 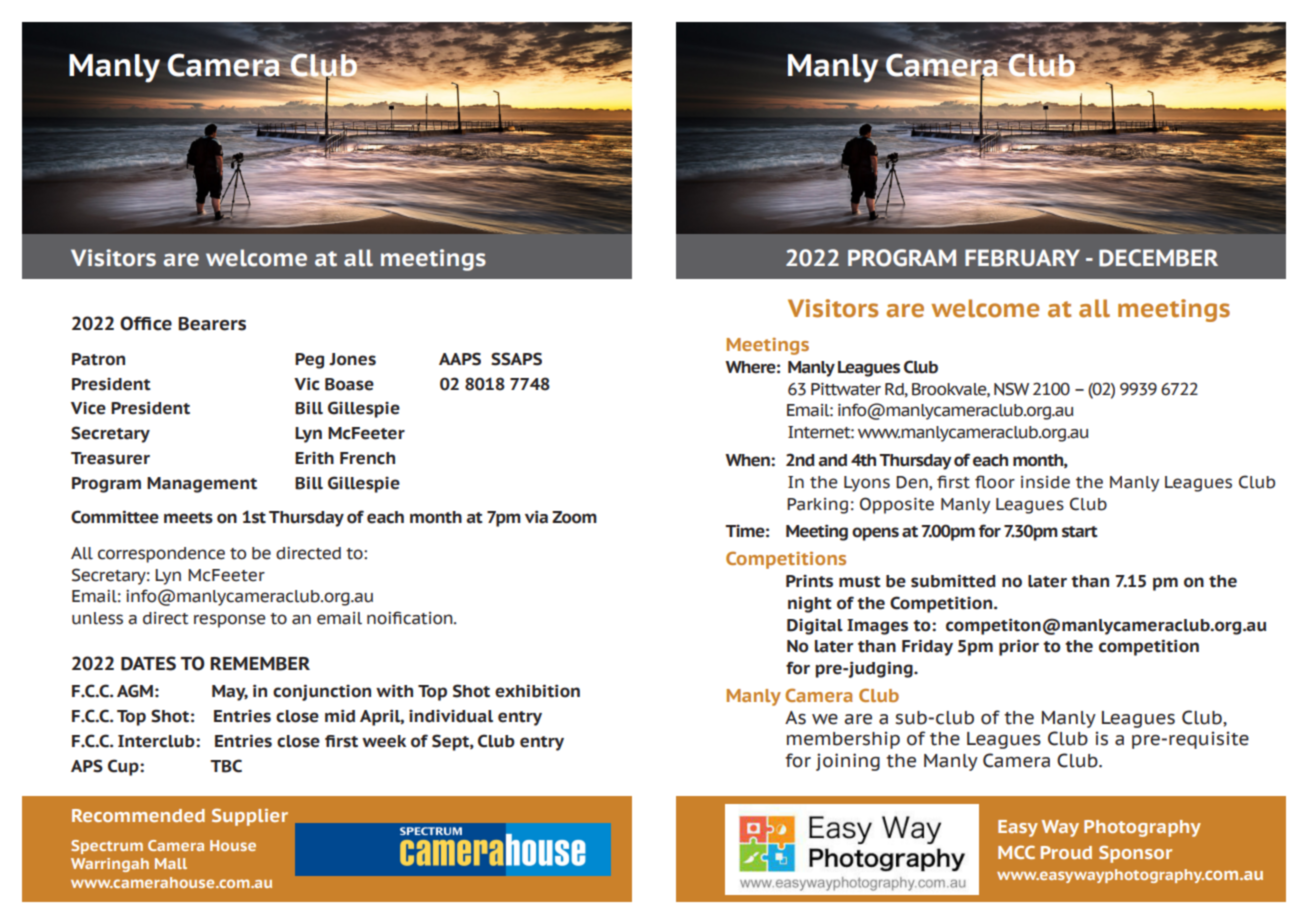 What do you see at coordinates (848, 762) in the screenshot?
I see `joining` at bounding box center [848, 762].
